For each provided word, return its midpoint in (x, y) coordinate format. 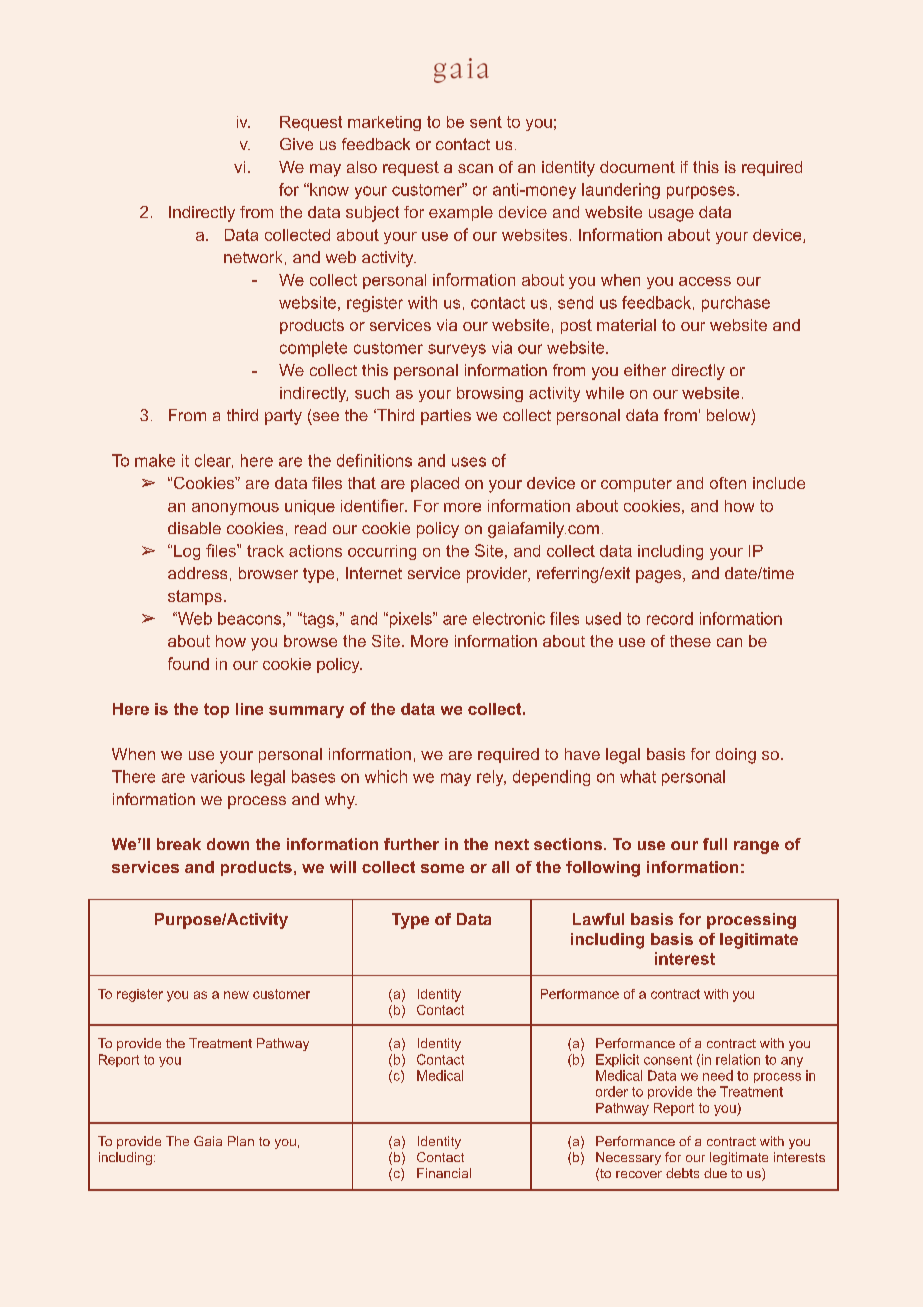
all (500, 867)
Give (296, 144)
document (637, 167)
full (715, 844)
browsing (490, 394)
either (645, 370)
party (283, 417)
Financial (444, 1173)
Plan (241, 1141)
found (188, 663)
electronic (509, 618)
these (690, 641)
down (228, 844)
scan (475, 168)
